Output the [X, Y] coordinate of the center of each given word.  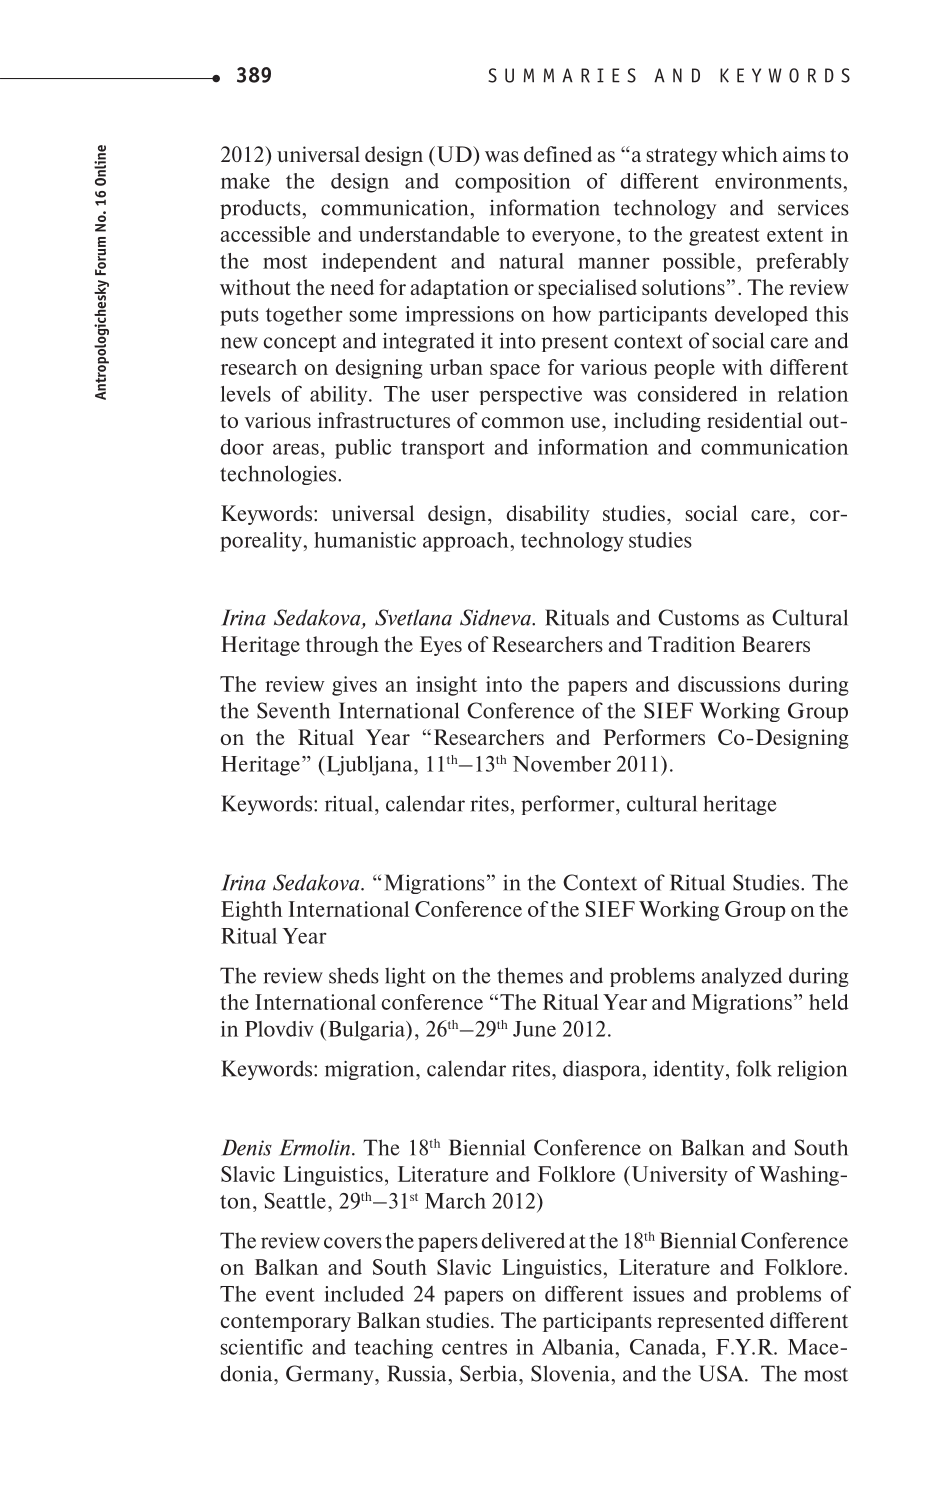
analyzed [742, 977]
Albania [579, 1347]
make [245, 181]
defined [558, 154]
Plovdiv [279, 1029]
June [534, 1029]
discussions [729, 684]
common [523, 422]
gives [354, 686]
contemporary [286, 1323]
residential [754, 420]
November [562, 764]
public [363, 449]
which [749, 154]
